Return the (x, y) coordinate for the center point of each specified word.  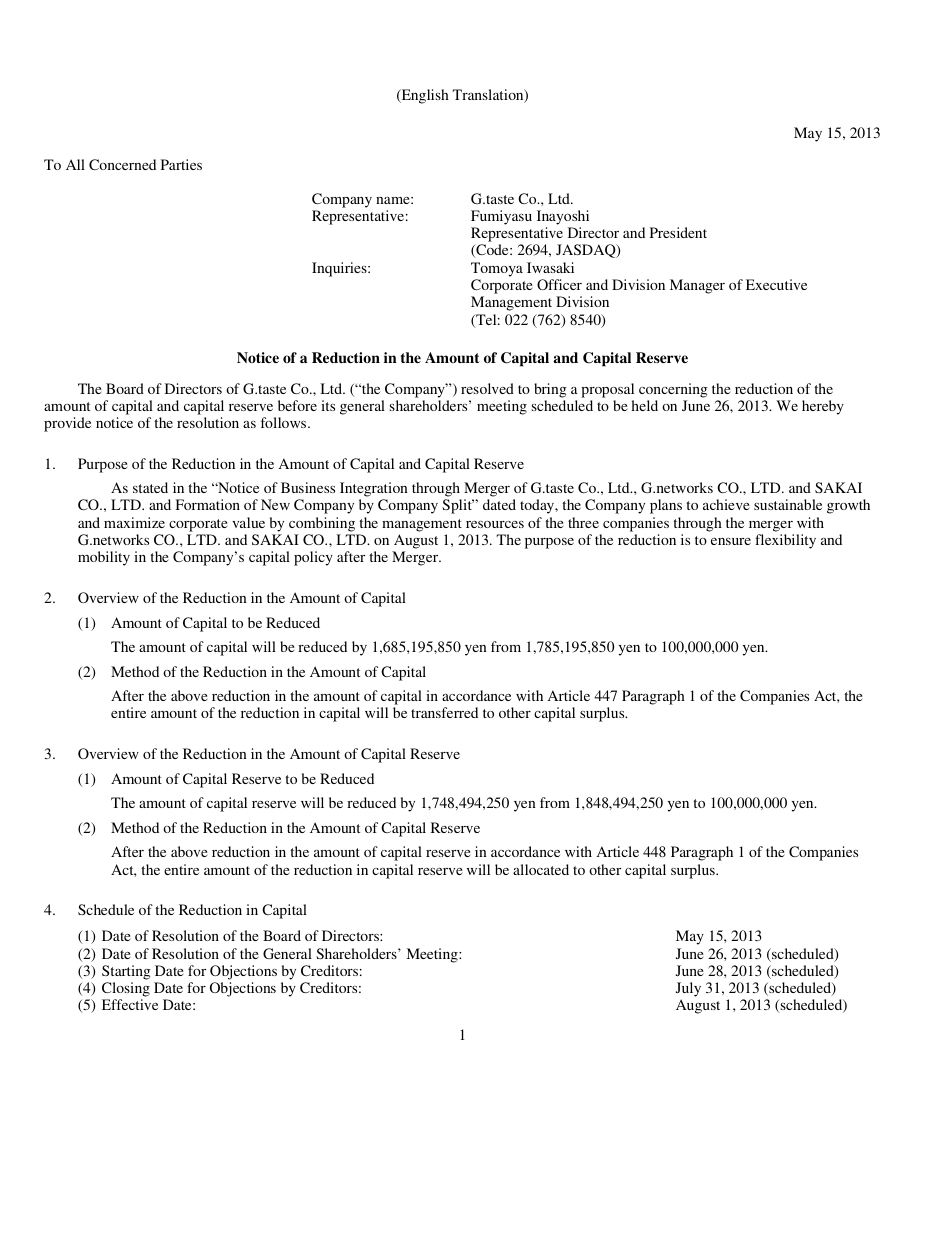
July (688, 989)
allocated (541, 869)
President (678, 232)
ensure (731, 541)
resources (495, 524)
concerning (673, 390)
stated (150, 487)
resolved (487, 388)
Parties (181, 164)
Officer (559, 284)
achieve (726, 504)
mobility (104, 558)
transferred (444, 712)
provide (67, 424)
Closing (126, 989)
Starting (126, 972)
